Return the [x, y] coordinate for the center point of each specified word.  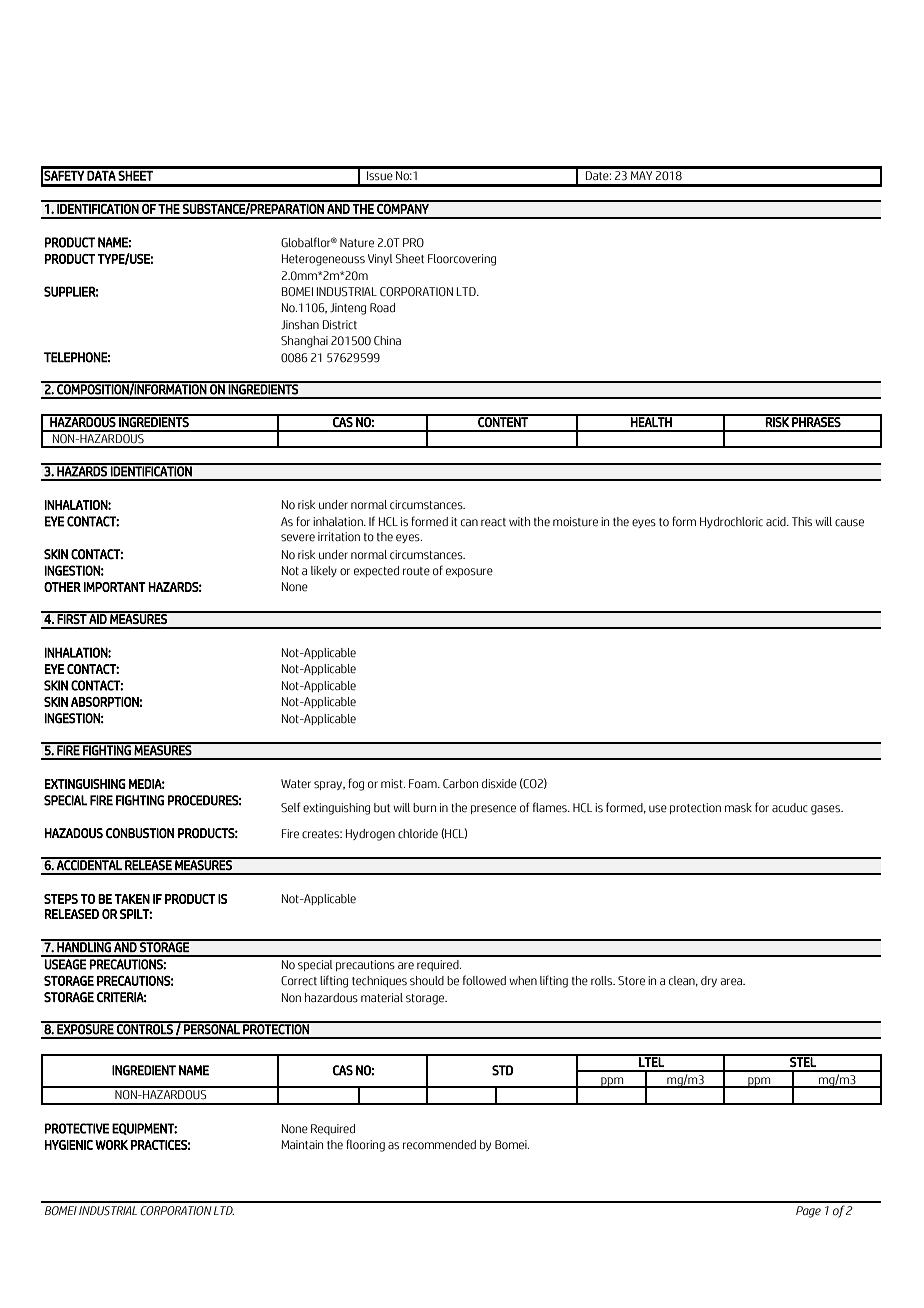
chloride [418, 834]
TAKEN [132, 899]
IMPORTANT [115, 587]
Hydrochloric [731, 522]
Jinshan [300, 325]
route [416, 571]
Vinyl [380, 259]
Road [382, 307]
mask [738, 808]
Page [808, 1212]
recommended [439, 1145]
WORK [111, 1145]
